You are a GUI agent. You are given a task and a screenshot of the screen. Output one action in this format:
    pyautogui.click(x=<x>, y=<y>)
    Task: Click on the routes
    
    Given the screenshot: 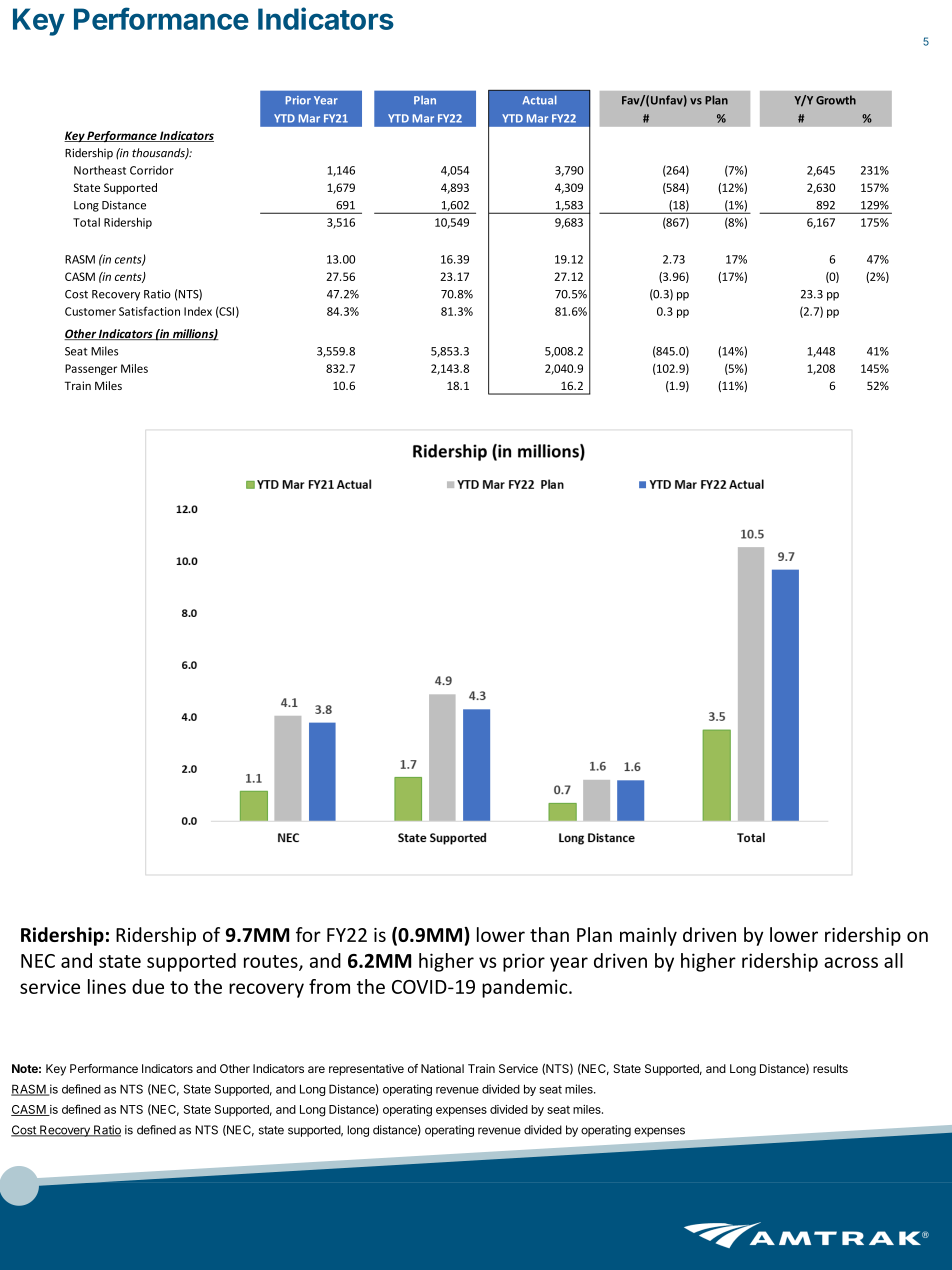 What is the action you would take?
    pyautogui.click(x=272, y=962)
